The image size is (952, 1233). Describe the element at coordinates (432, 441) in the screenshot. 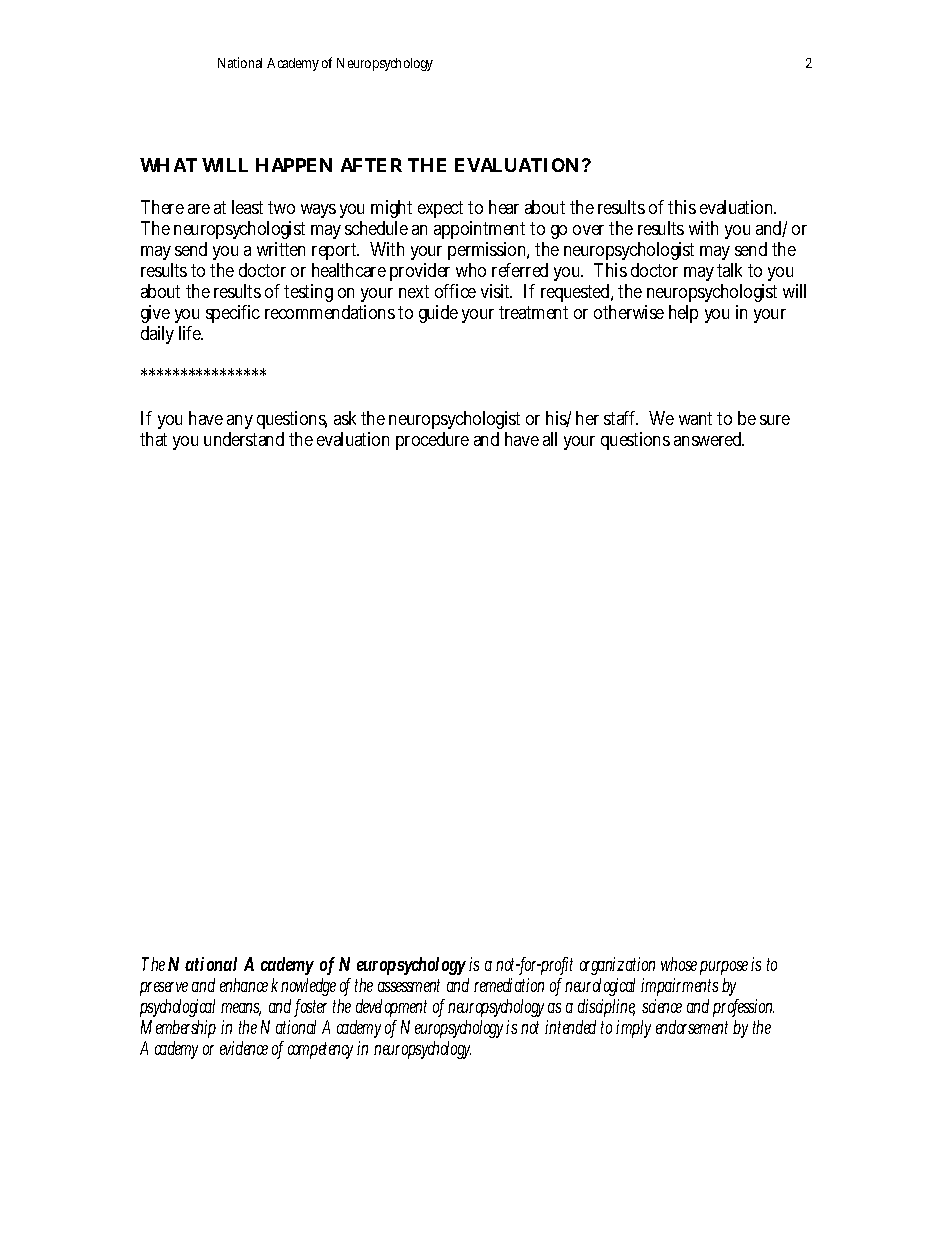

I see `procedure` at that location.
